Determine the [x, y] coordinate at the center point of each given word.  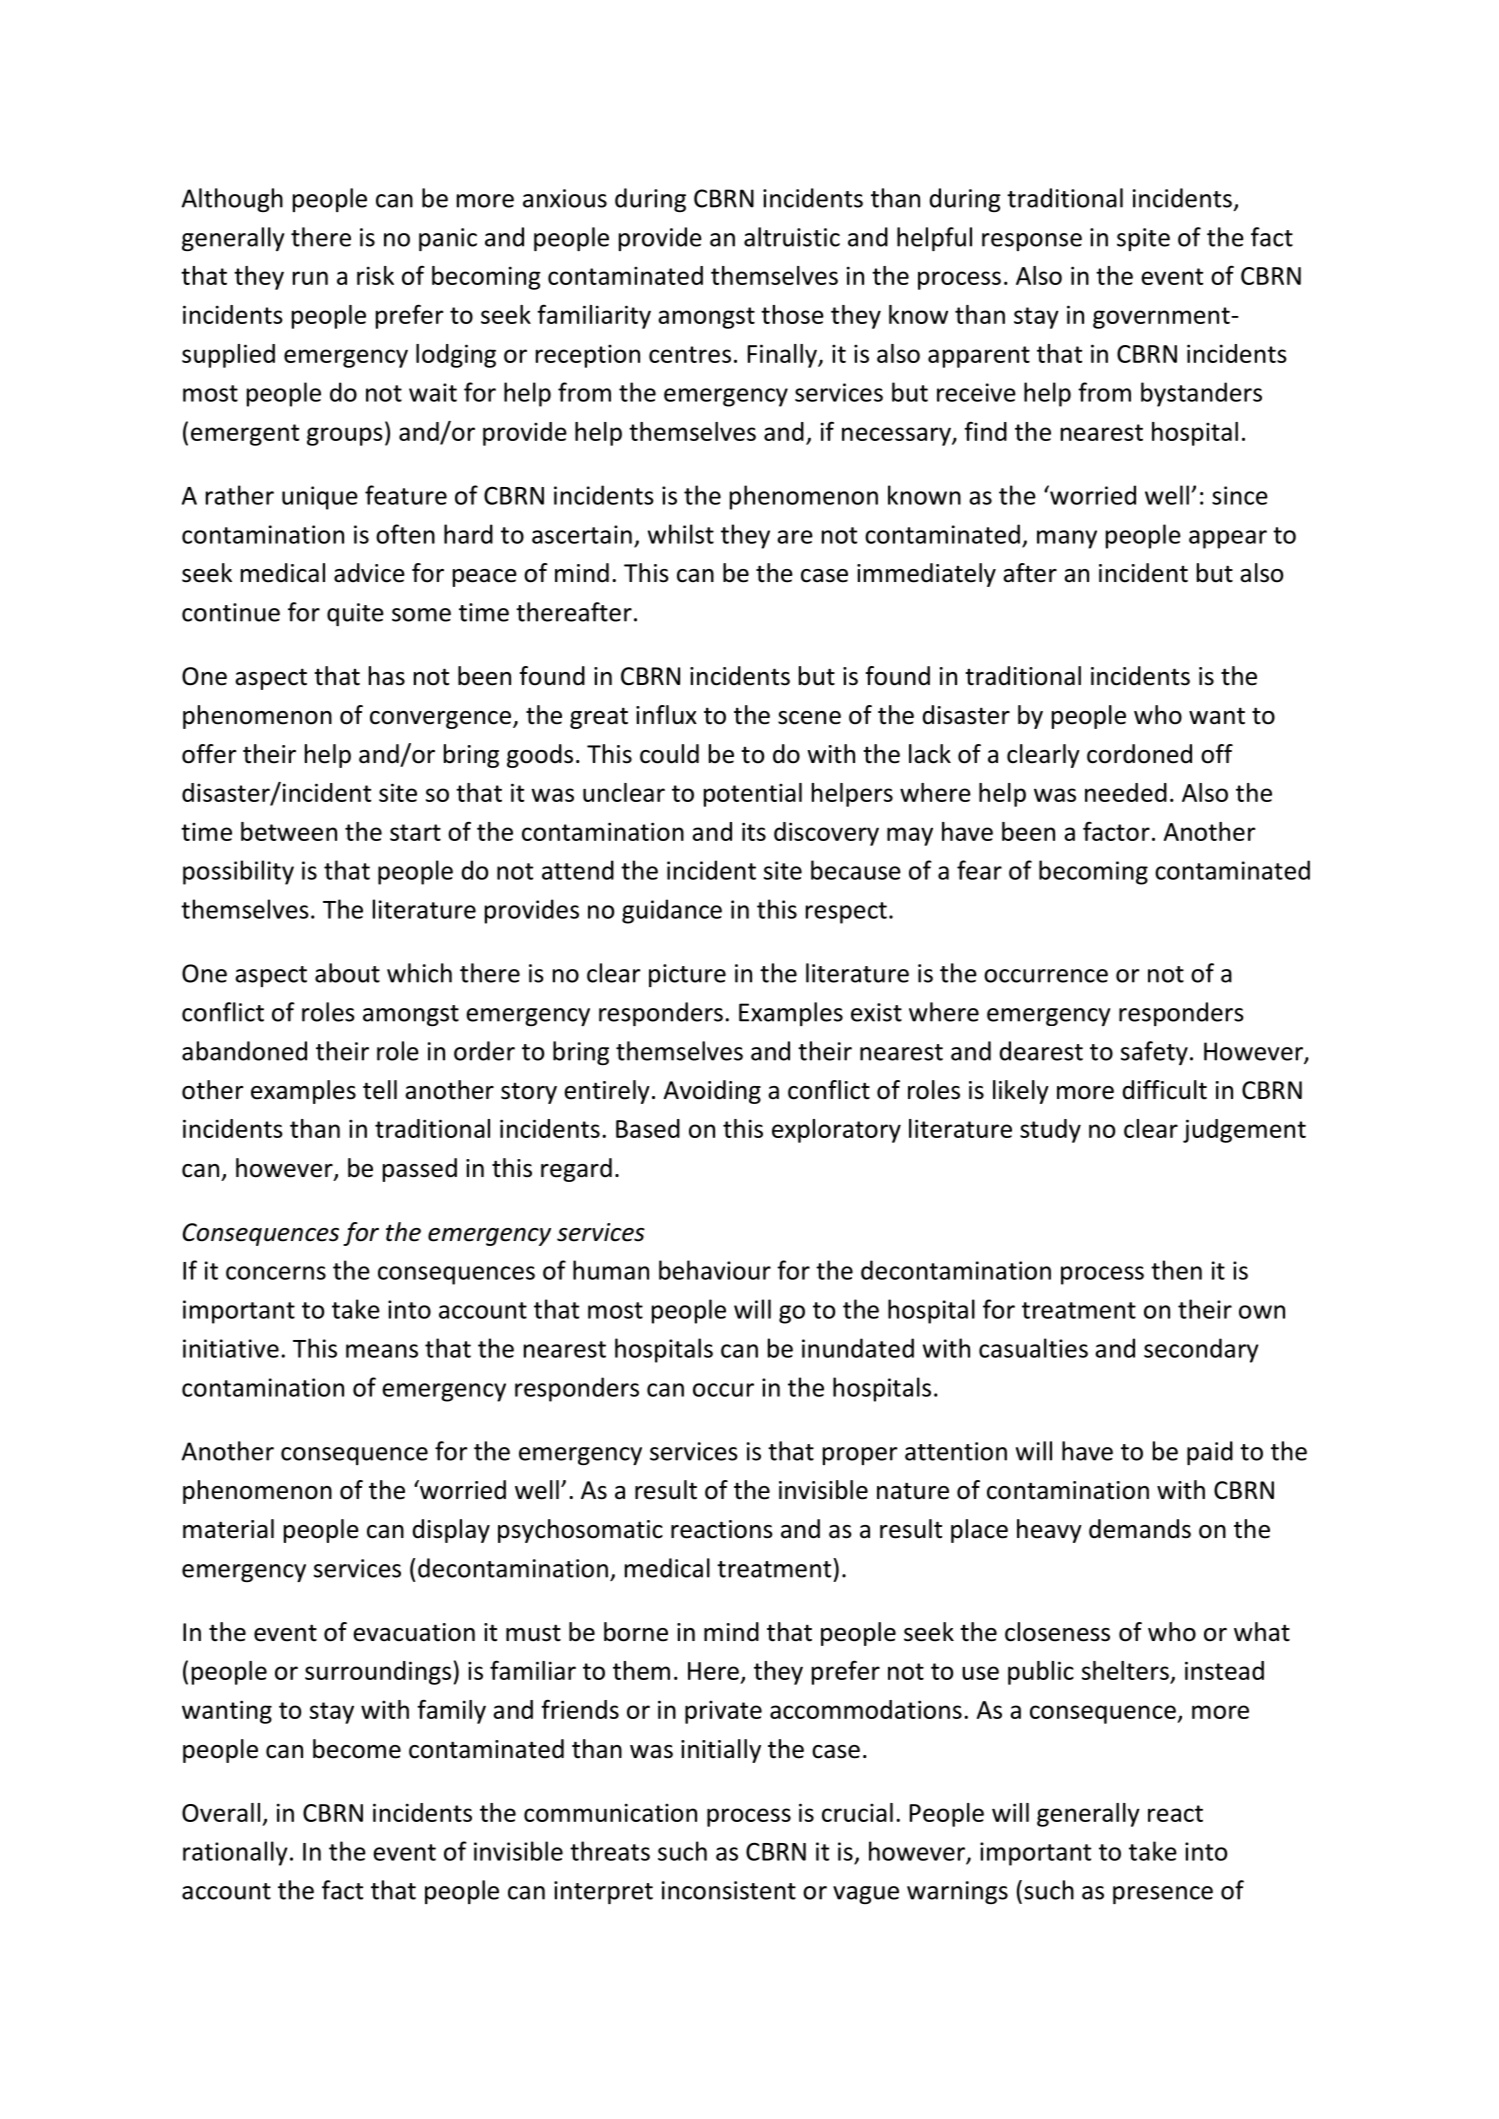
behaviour [715, 1270]
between [289, 831]
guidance [672, 911]
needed [1126, 792]
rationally [235, 1853]
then [1176, 1270]
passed [420, 1170]
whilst [681, 534]
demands [1140, 1529]
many [1067, 539]
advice [369, 573]
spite [1143, 239]
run [310, 278]
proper [860, 1456]
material [228, 1529]
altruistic [792, 237]
